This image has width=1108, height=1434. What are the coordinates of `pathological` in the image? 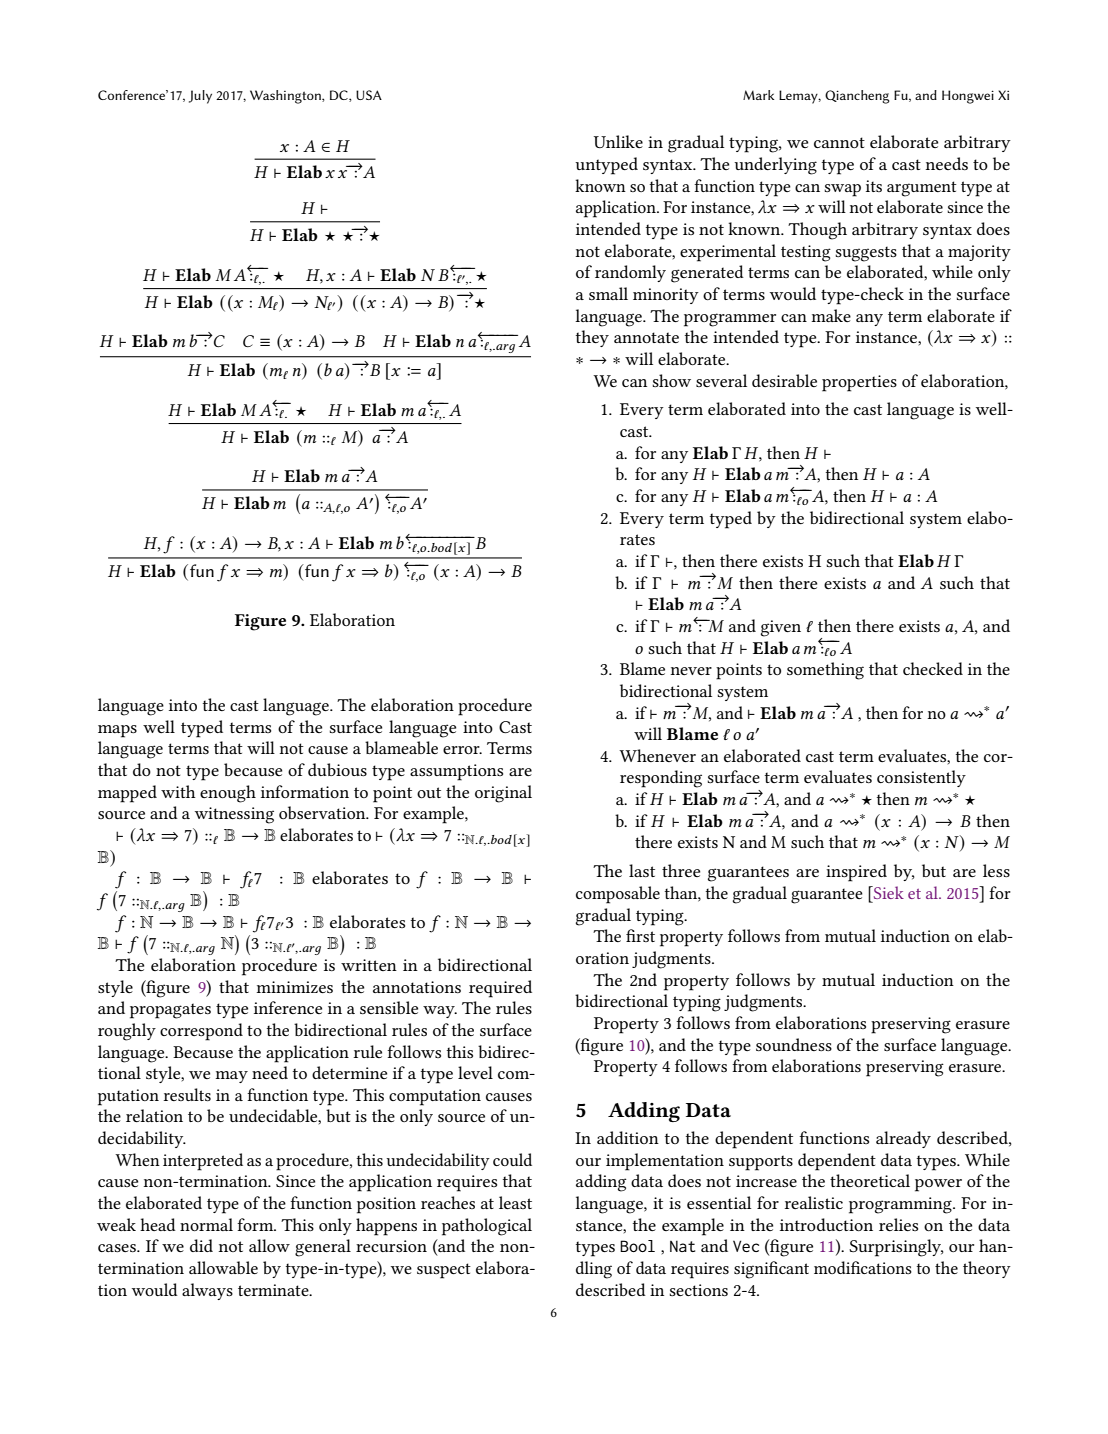 It's located at (487, 1227).
